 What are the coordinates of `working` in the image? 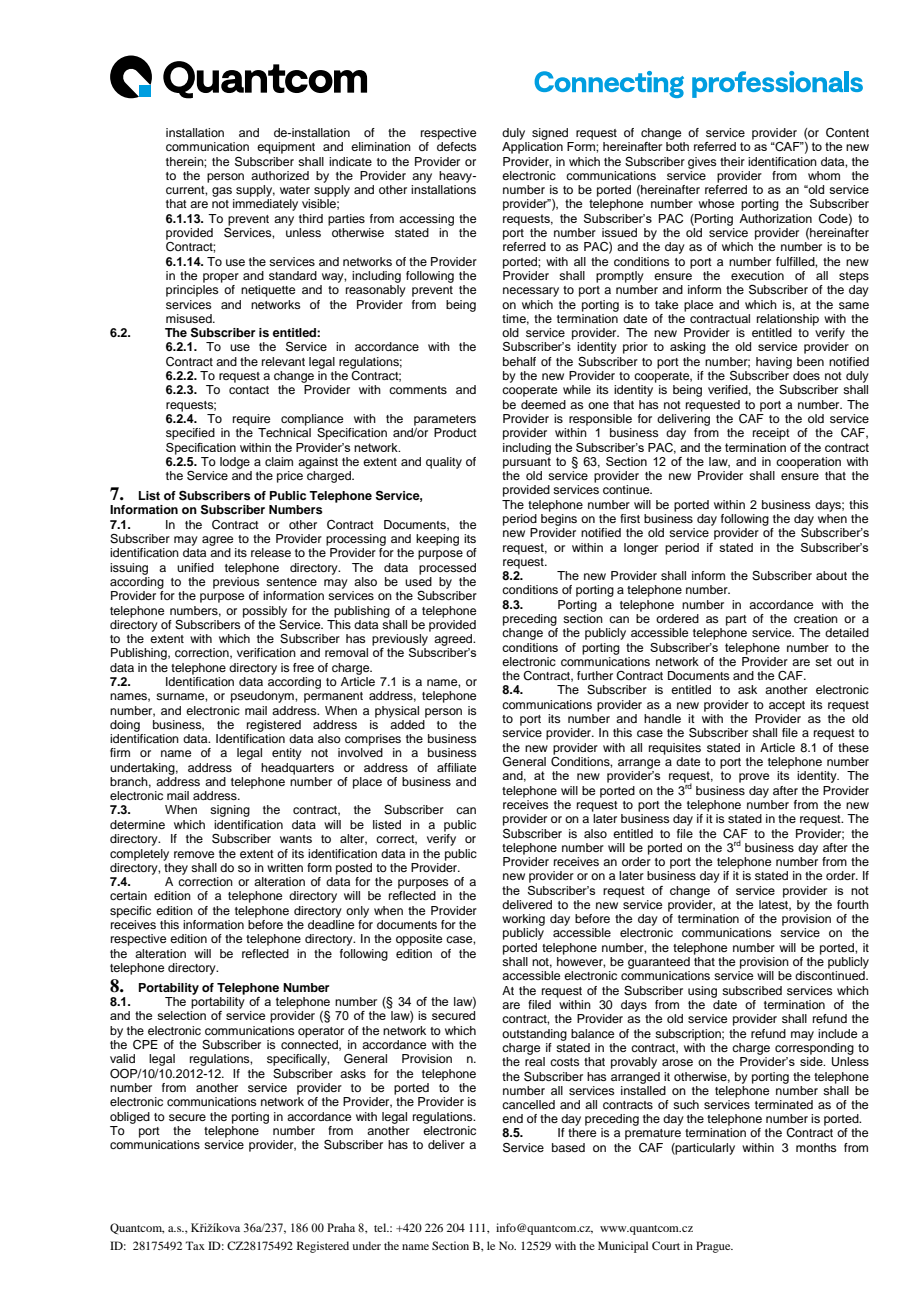 It's located at (523, 920).
